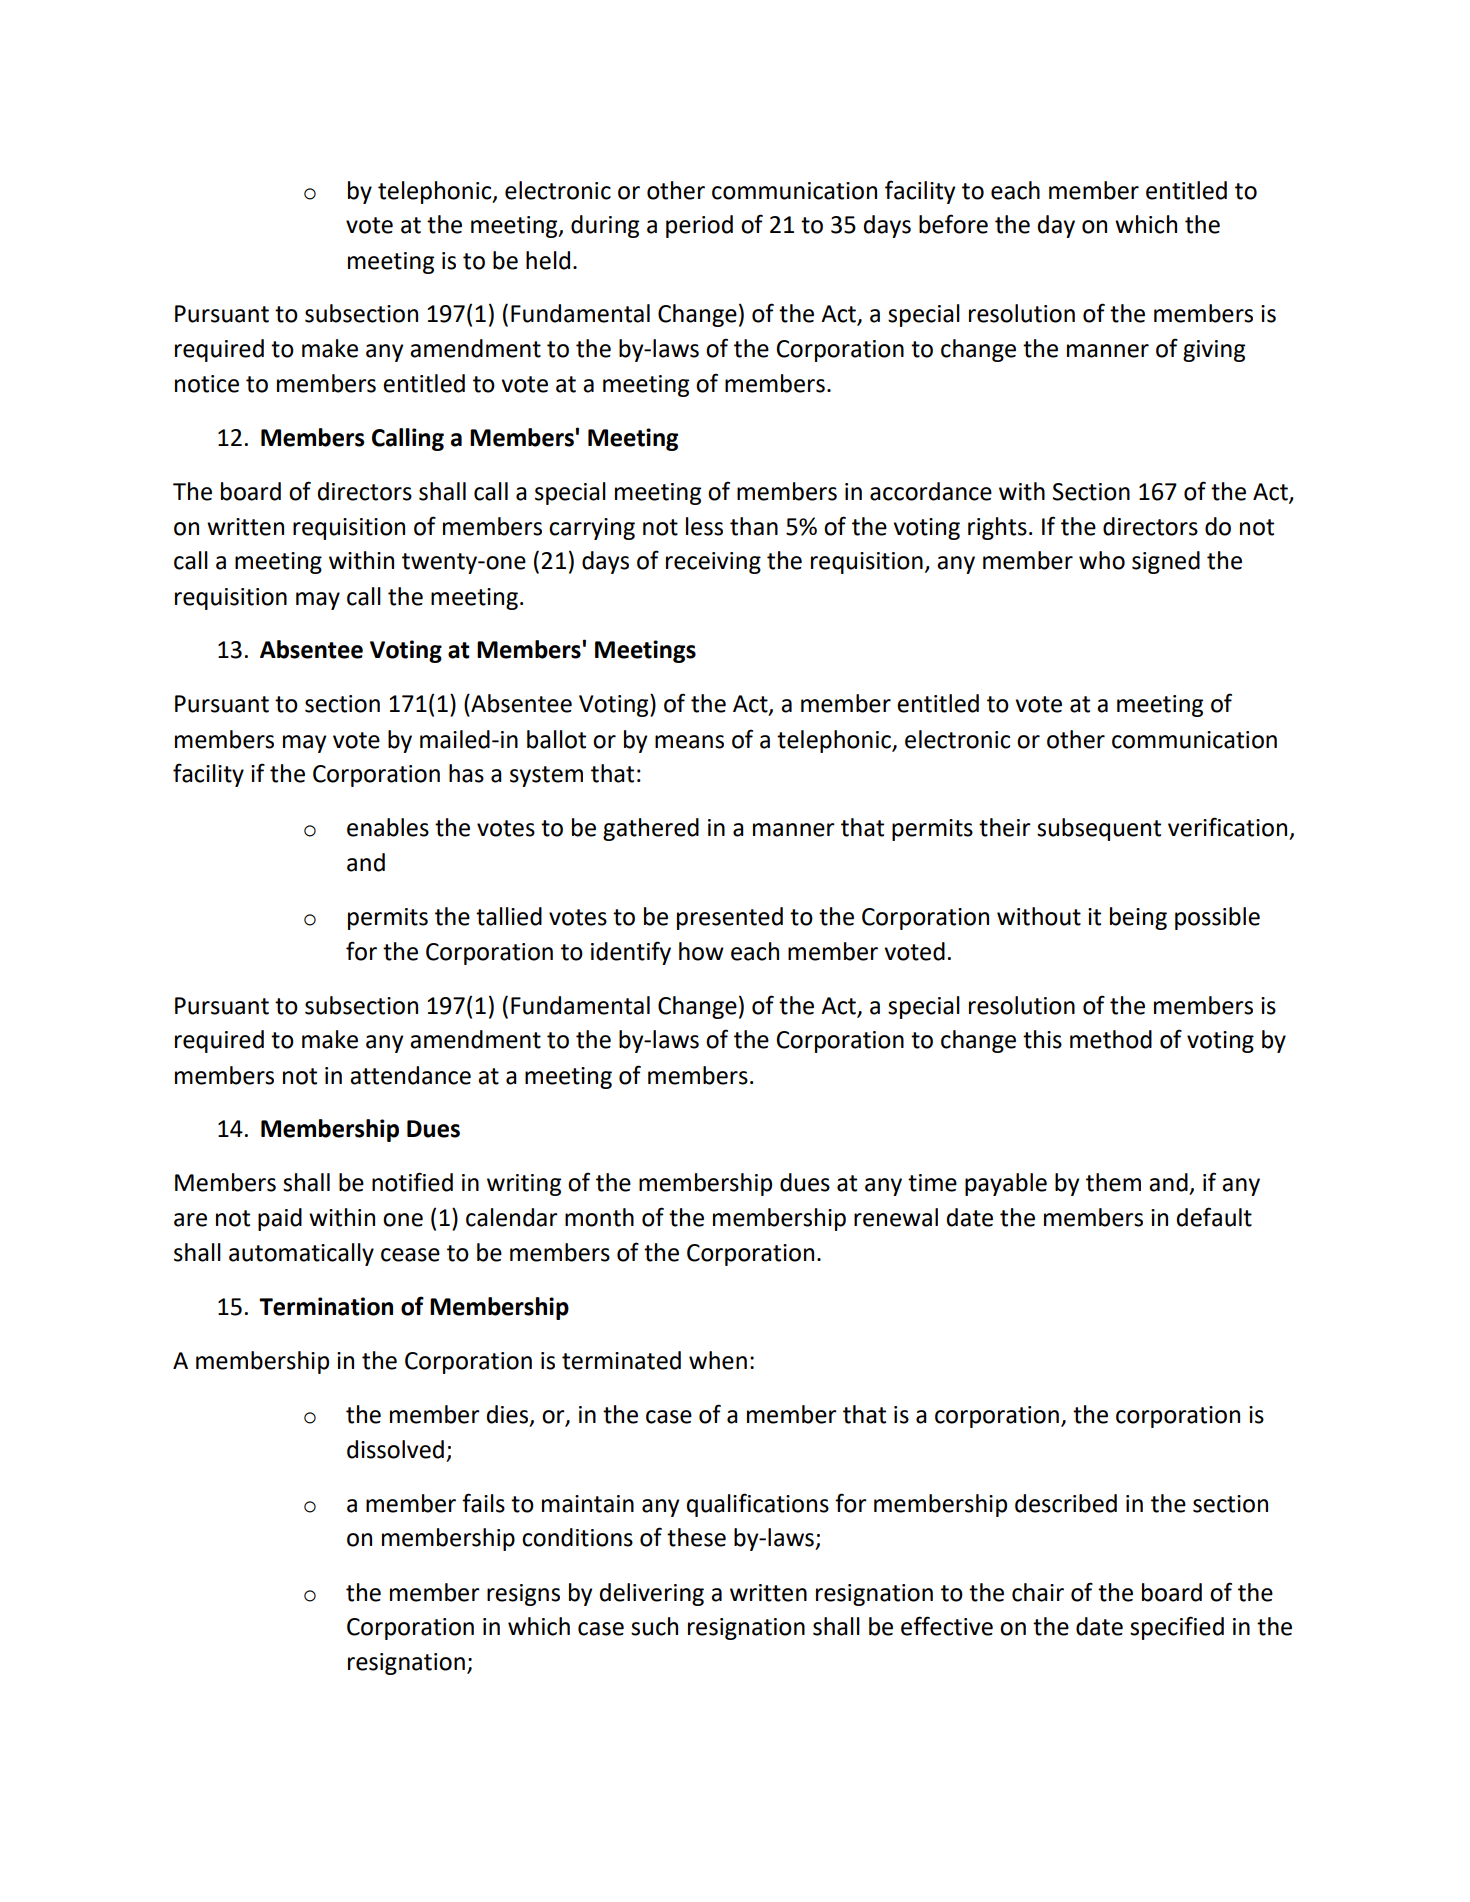 The image size is (1470, 1902). I want to click on delivering, so click(652, 1594).
